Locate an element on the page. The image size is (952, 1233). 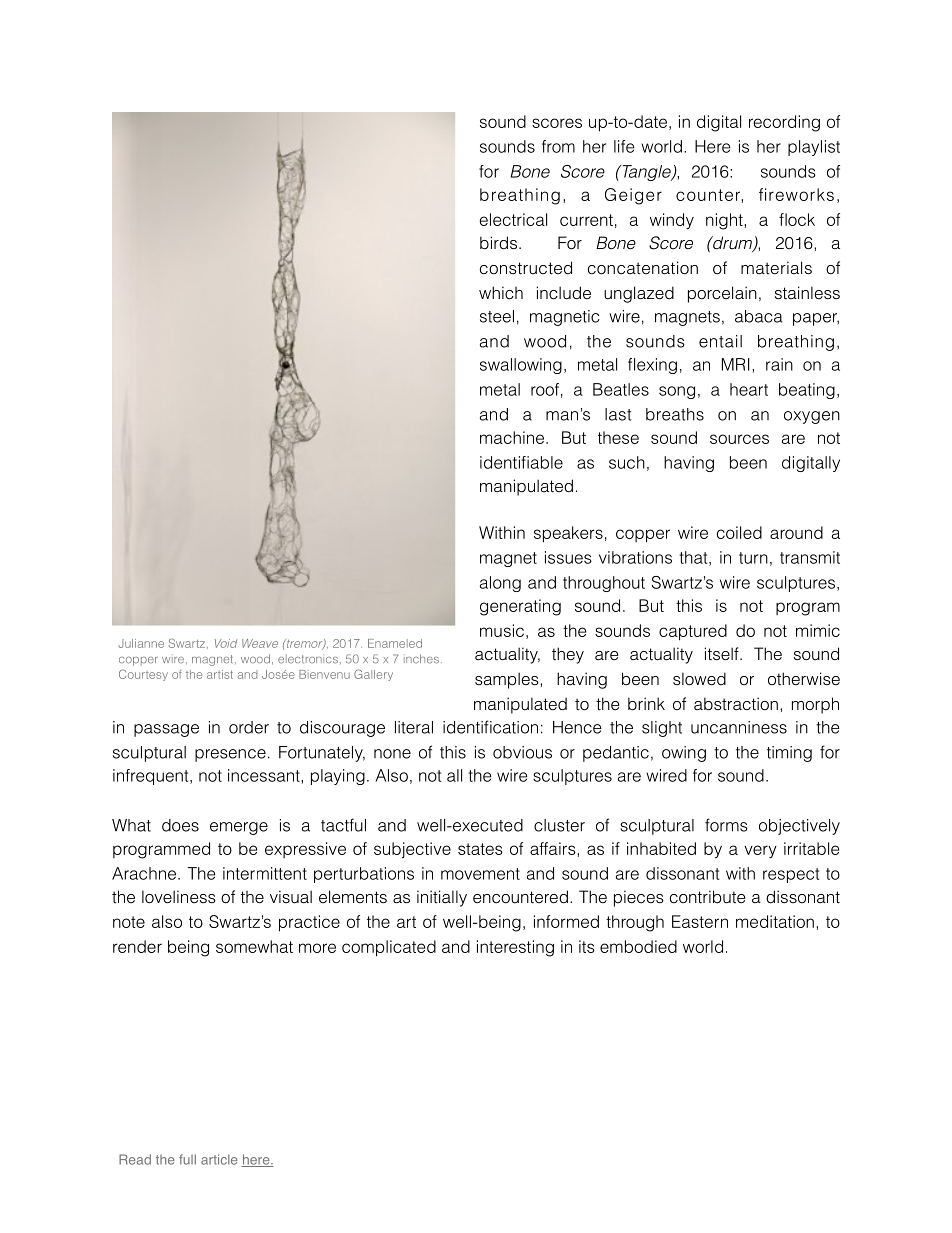
article is located at coordinates (219, 1159).
